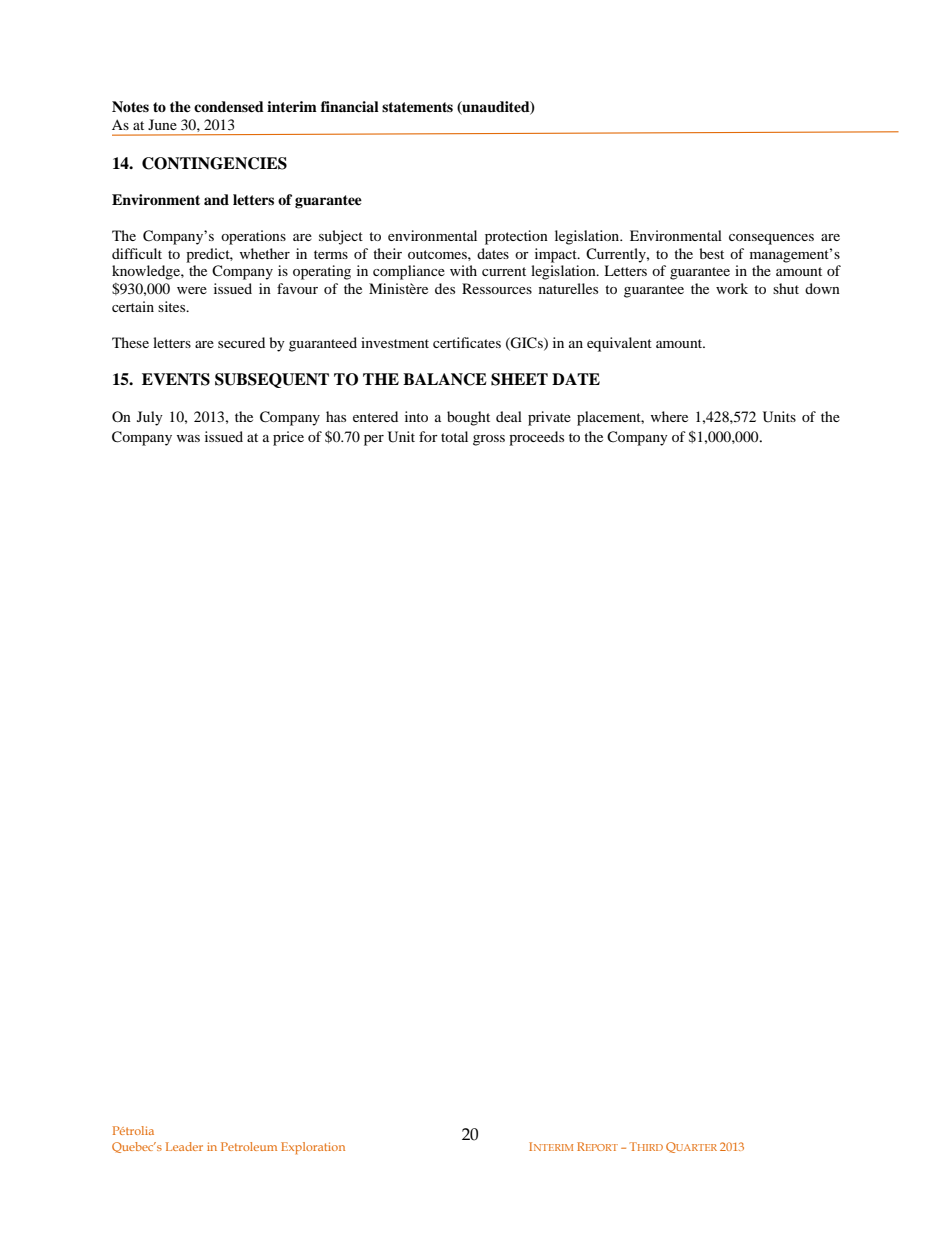 The width and height of the page is (952, 1233). Describe the element at coordinates (184, 1146) in the page. I see `Leader` at that location.
